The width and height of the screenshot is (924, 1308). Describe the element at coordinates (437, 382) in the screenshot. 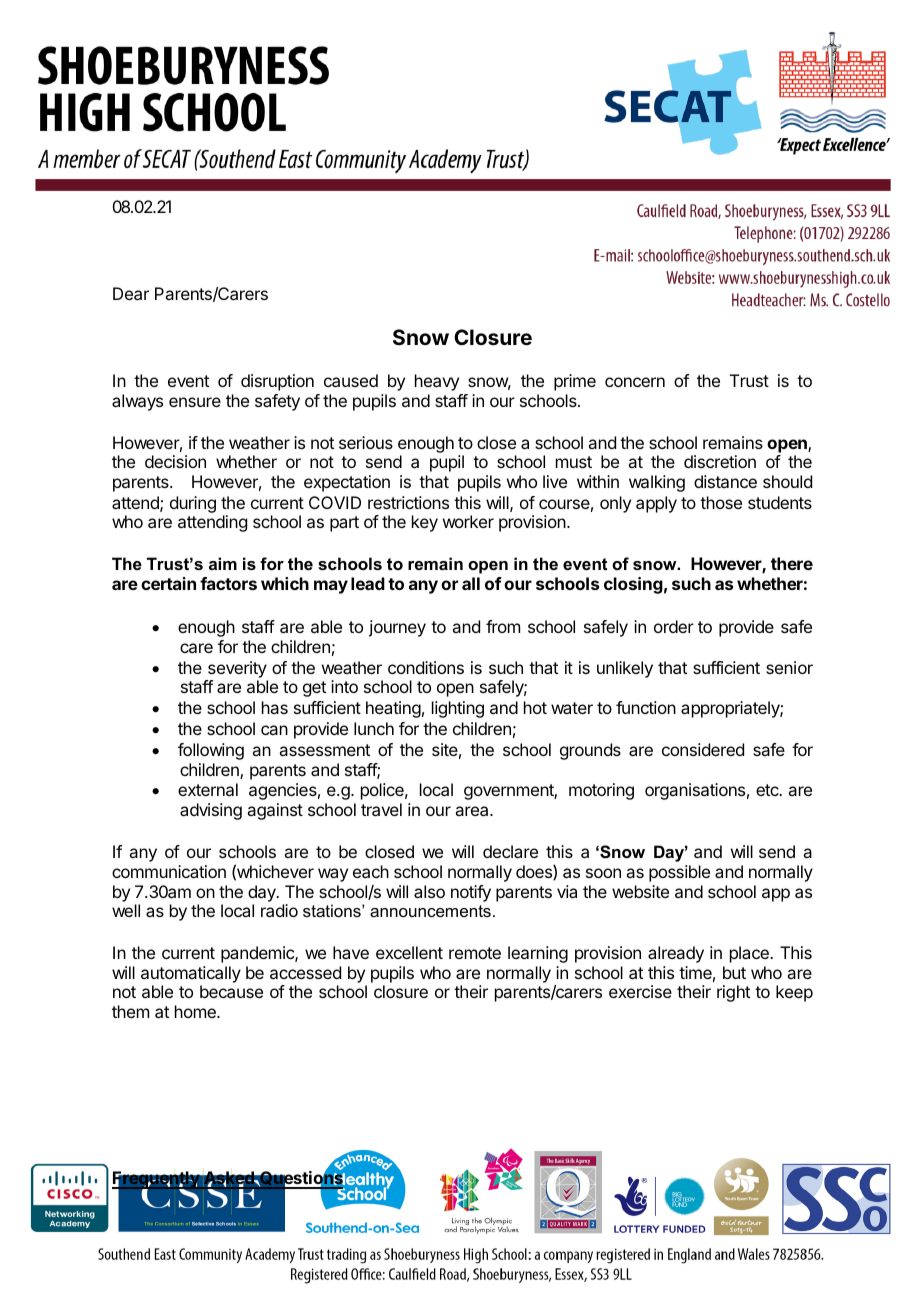

I see `heavy` at that location.
